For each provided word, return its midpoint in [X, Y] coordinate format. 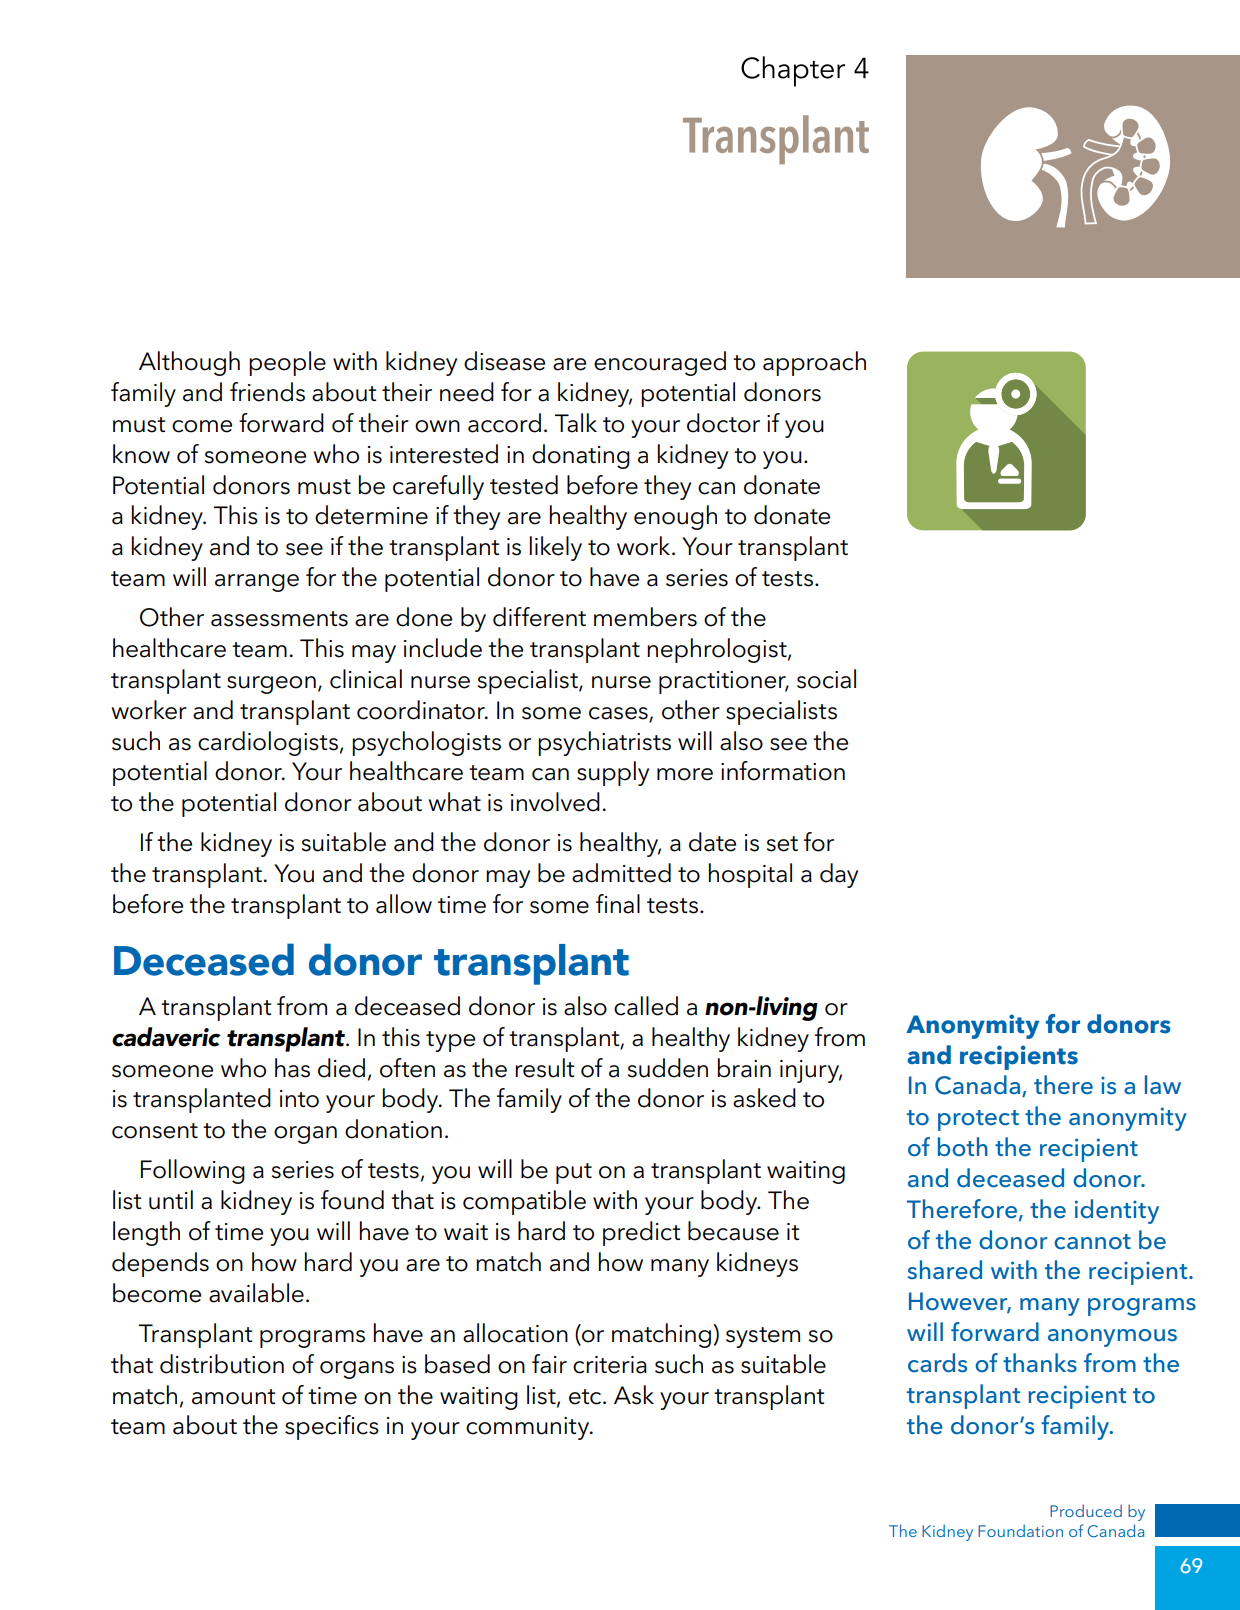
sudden [668, 1068]
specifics [332, 1427]
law [1163, 1084]
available [256, 1293]
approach [814, 363]
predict [641, 1233]
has [292, 1068]
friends [267, 392]
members [645, 617]
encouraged [660, 363]
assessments [279, 619]
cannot [1092, 1242]
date [712, 842]
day [839, 875]
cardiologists [268, 743]
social [826, 679]
